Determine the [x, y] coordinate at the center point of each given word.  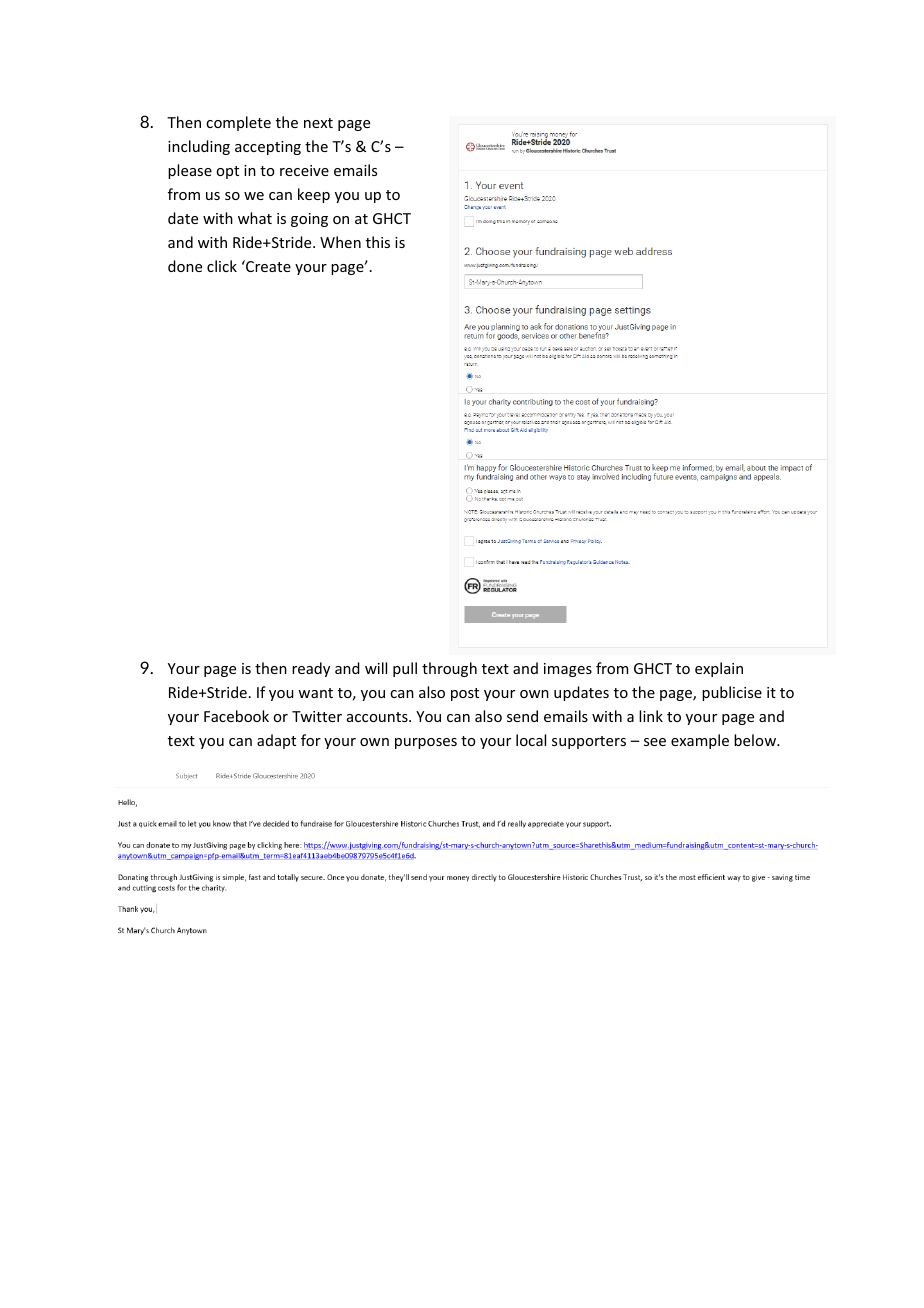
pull [405, 669]
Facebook [236, 716]
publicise [732, 693]
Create [267, 266]
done [185, 266]
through [449, 669]
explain [719, 669]
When [340, 242]
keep [314, 195]
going [309, 220]
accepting [268, 148]
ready [311, 669]
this [378, 242]
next [318, 123]
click [222, 266]
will [376, 668]
